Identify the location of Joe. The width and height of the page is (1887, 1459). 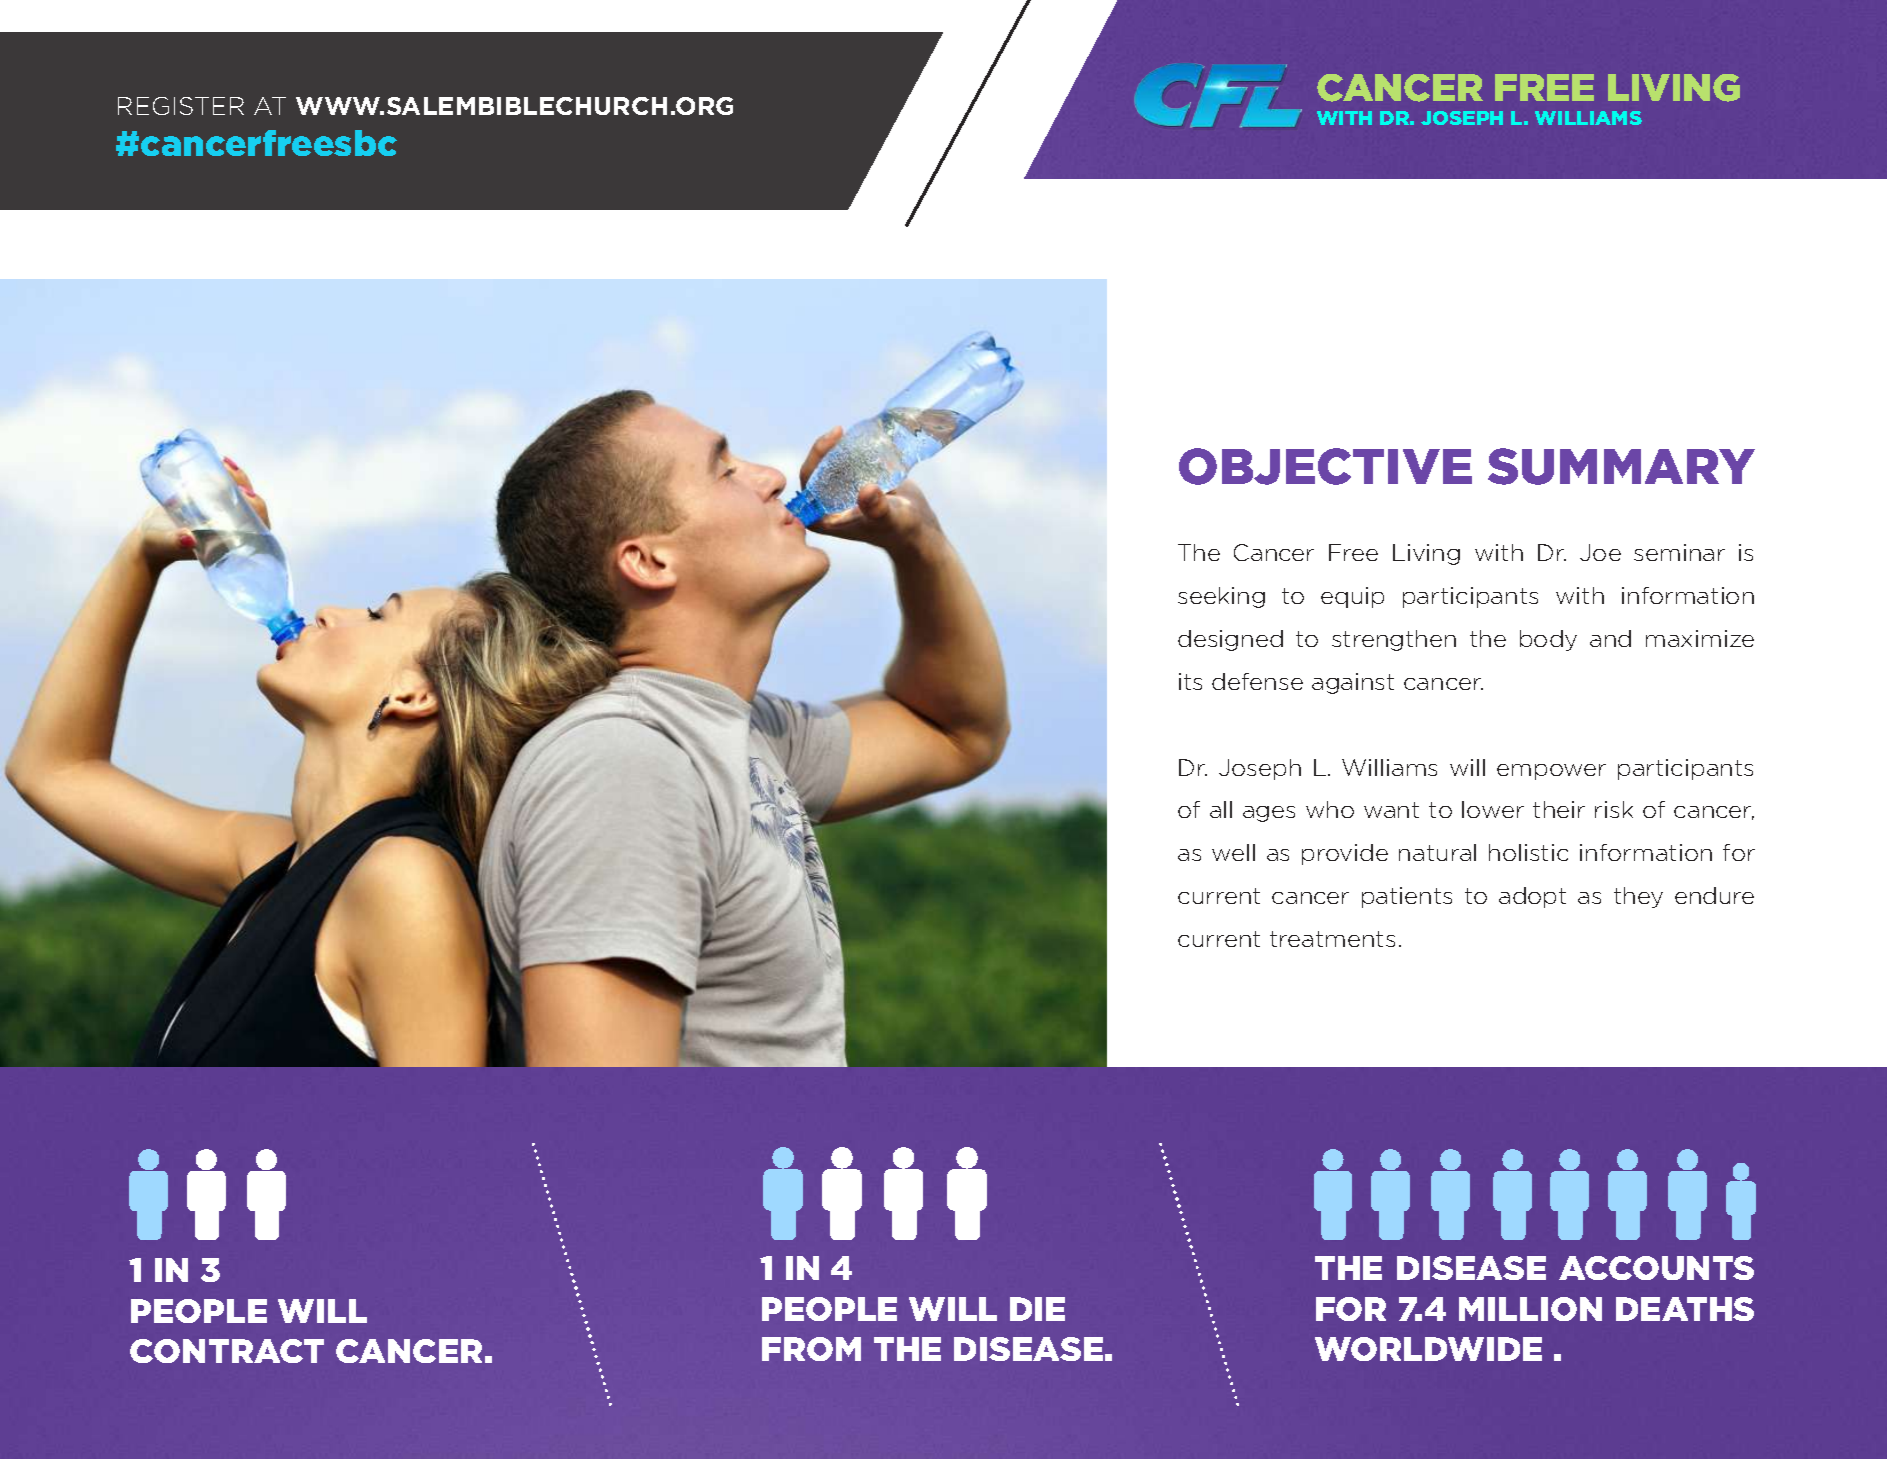
(1600, 552).
